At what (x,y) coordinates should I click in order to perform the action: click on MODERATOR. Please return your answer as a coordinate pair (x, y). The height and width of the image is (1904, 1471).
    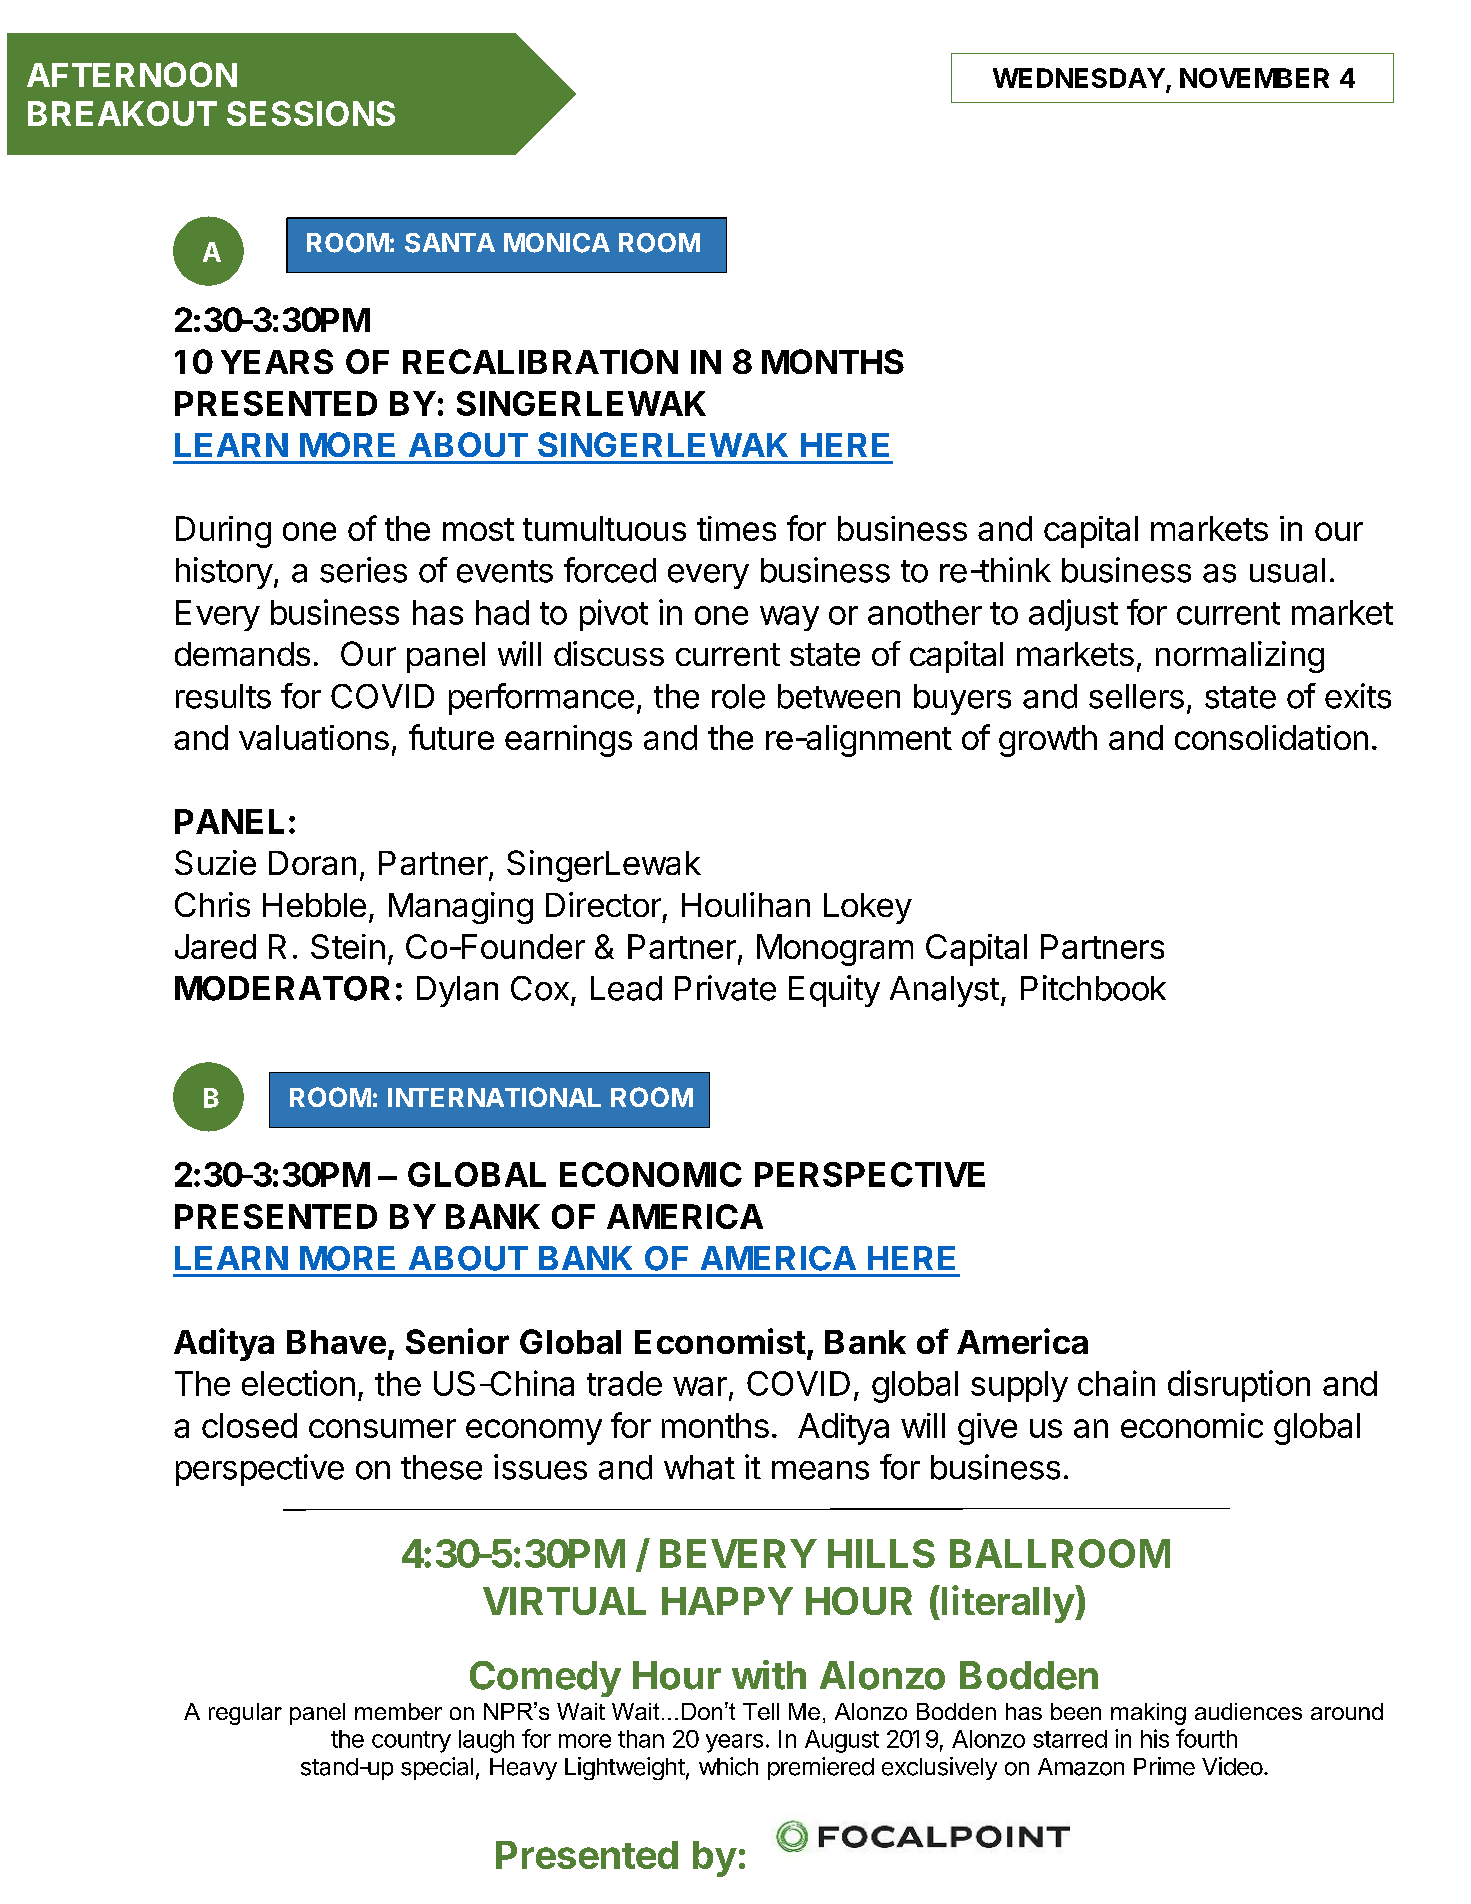
    Looking at the image, I should click on (282, 988).
